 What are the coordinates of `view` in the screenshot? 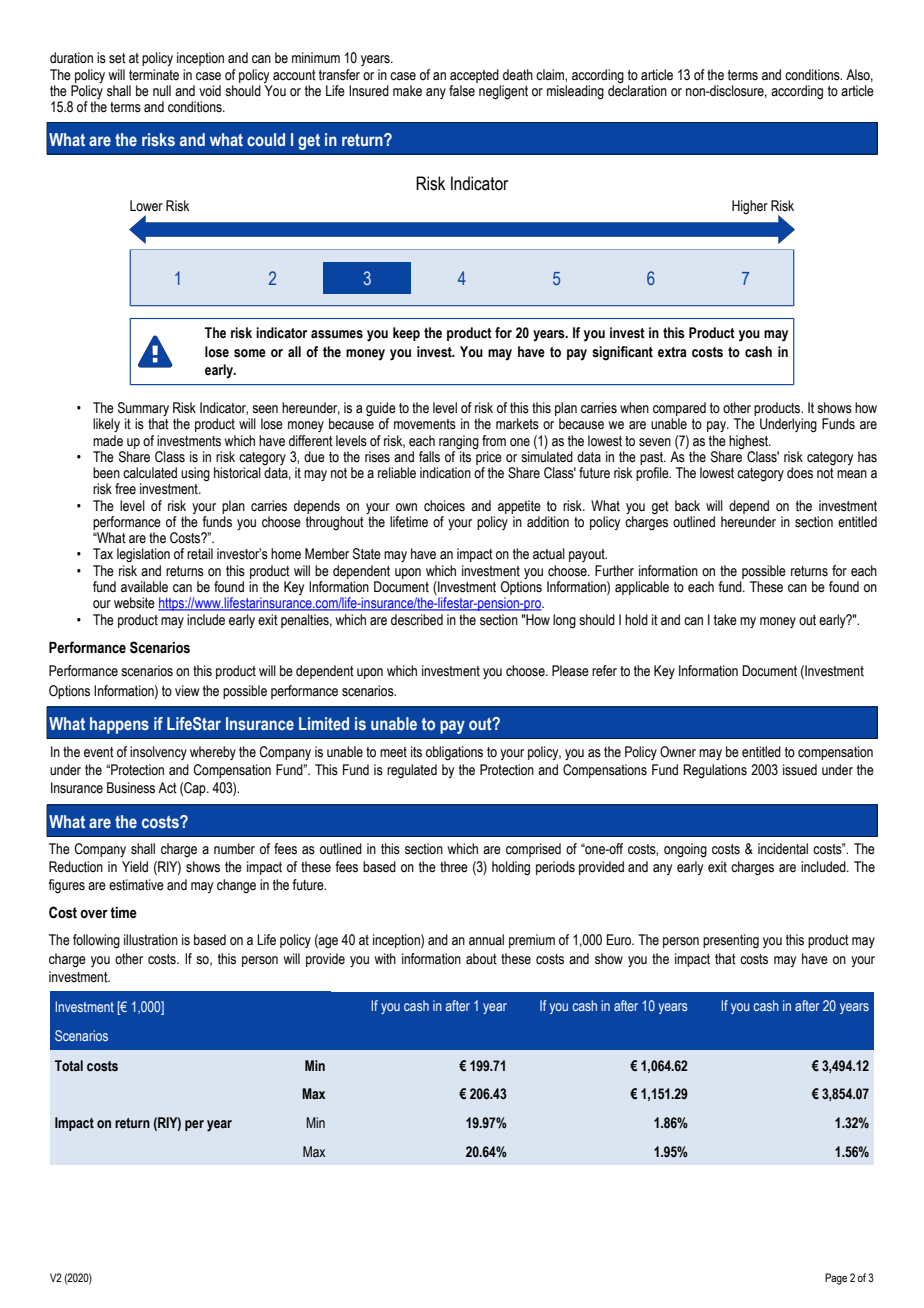 It's located at (187, 691).
